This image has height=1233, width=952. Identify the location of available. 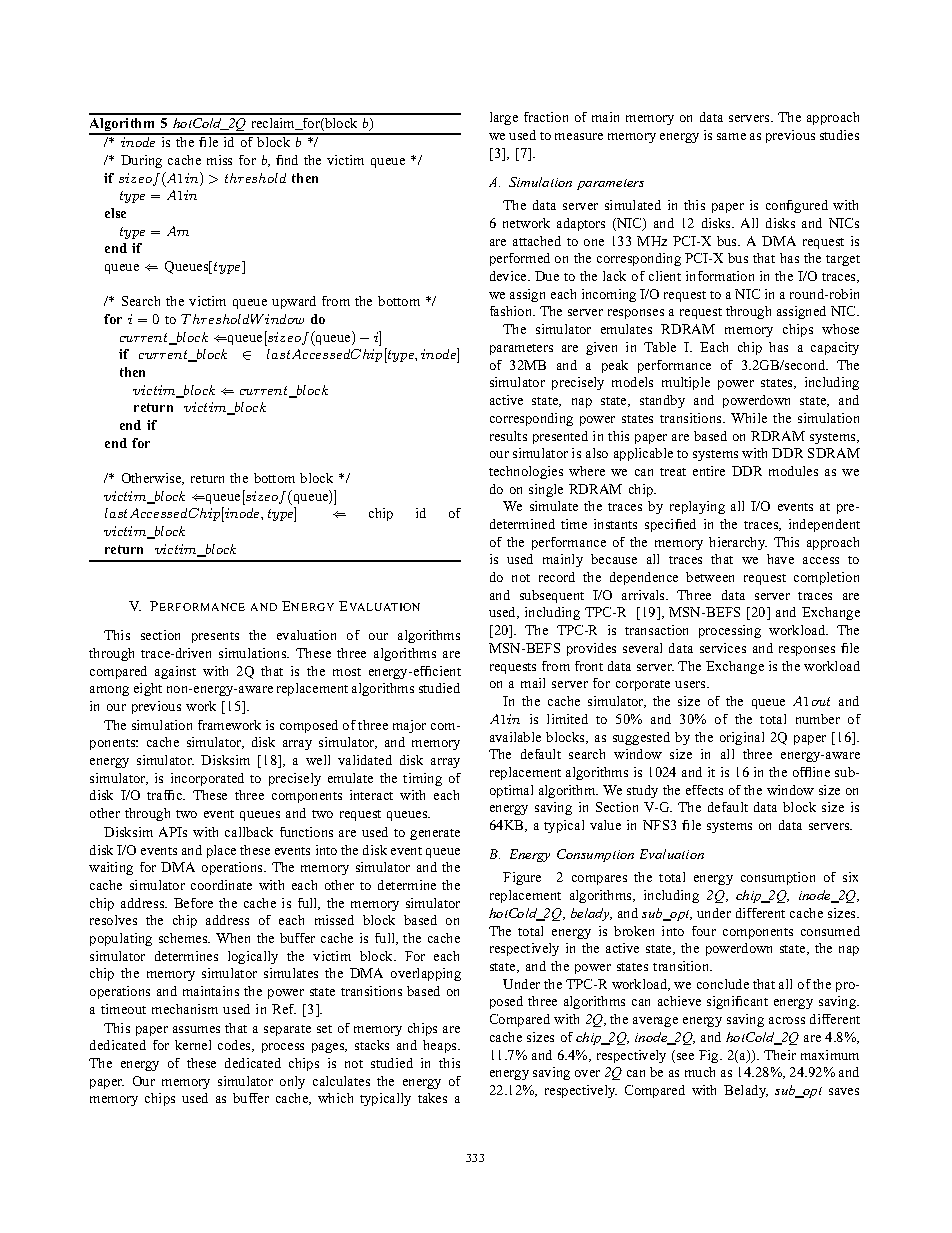
(515, 737).
